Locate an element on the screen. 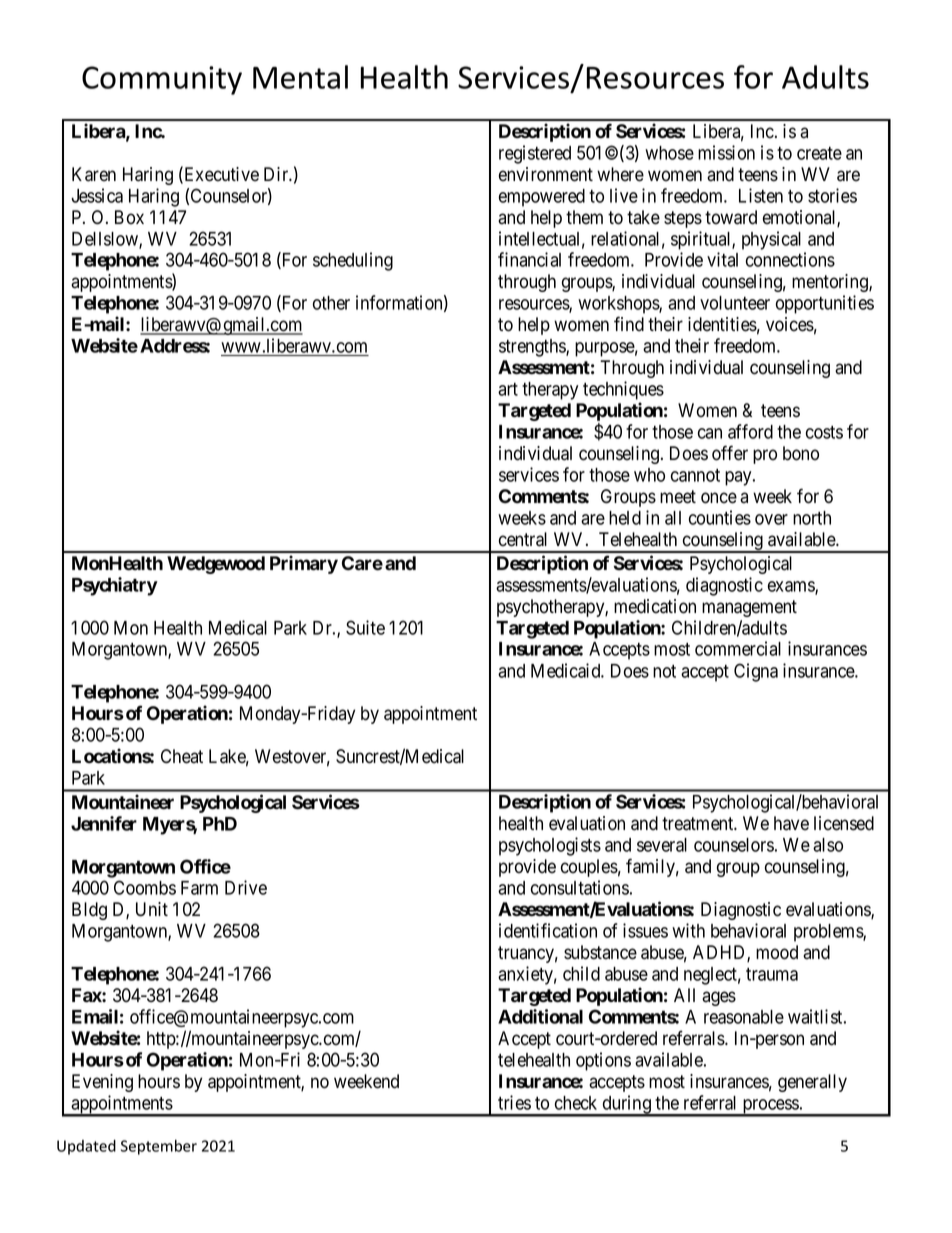 The height and width of the screenshot is (1233, 952). Karen is located at coordinates (94, 174).
